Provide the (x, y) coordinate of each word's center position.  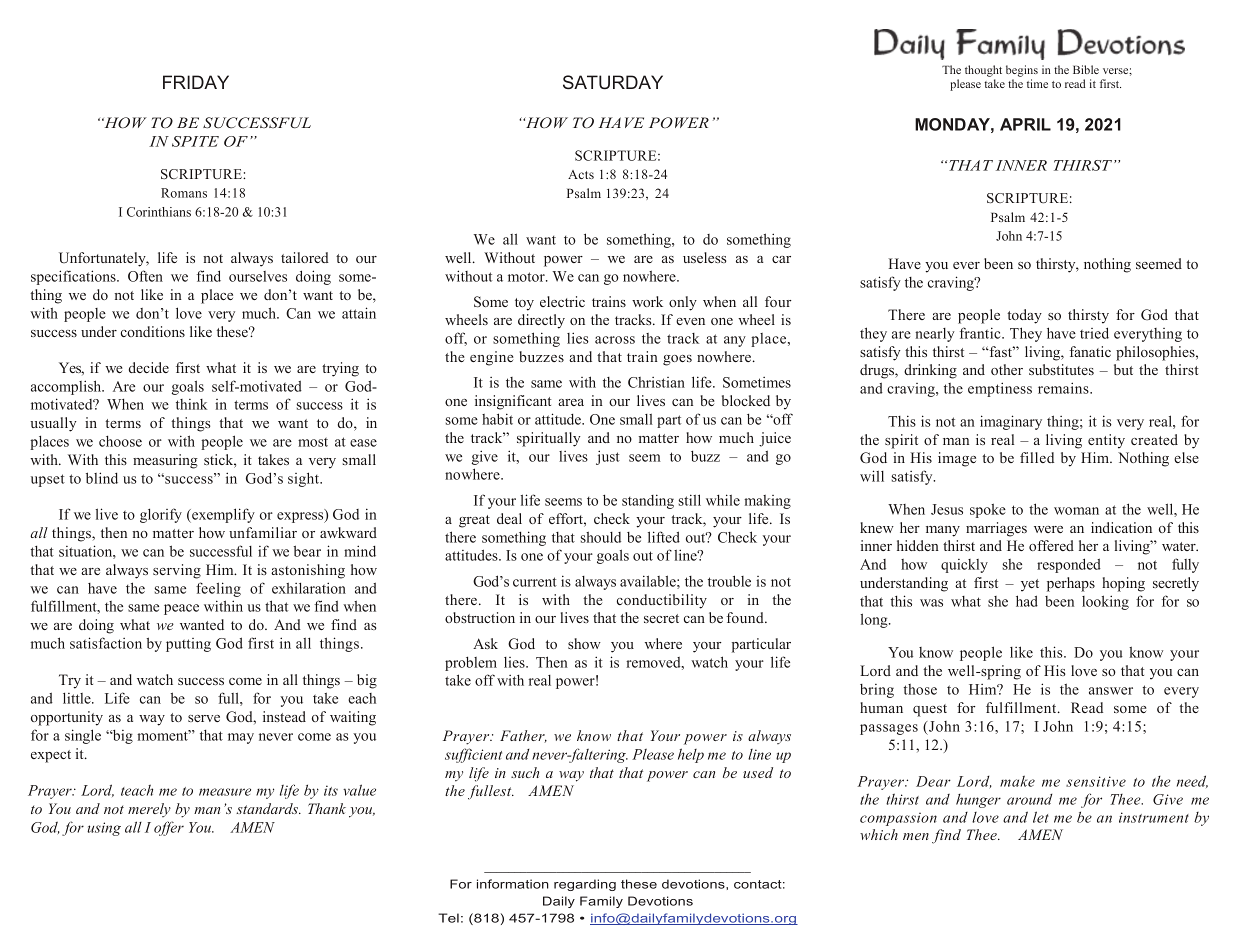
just (608, 457)
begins (1022, 71)
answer (1111, 691)
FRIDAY (196, 82)
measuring (165, 461)
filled (1037, 457)
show (584, 643)
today (1024, 316)
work (647, 301)
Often (145, 276)
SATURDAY (613, 82)
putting (188, 645)
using (104, 829)
